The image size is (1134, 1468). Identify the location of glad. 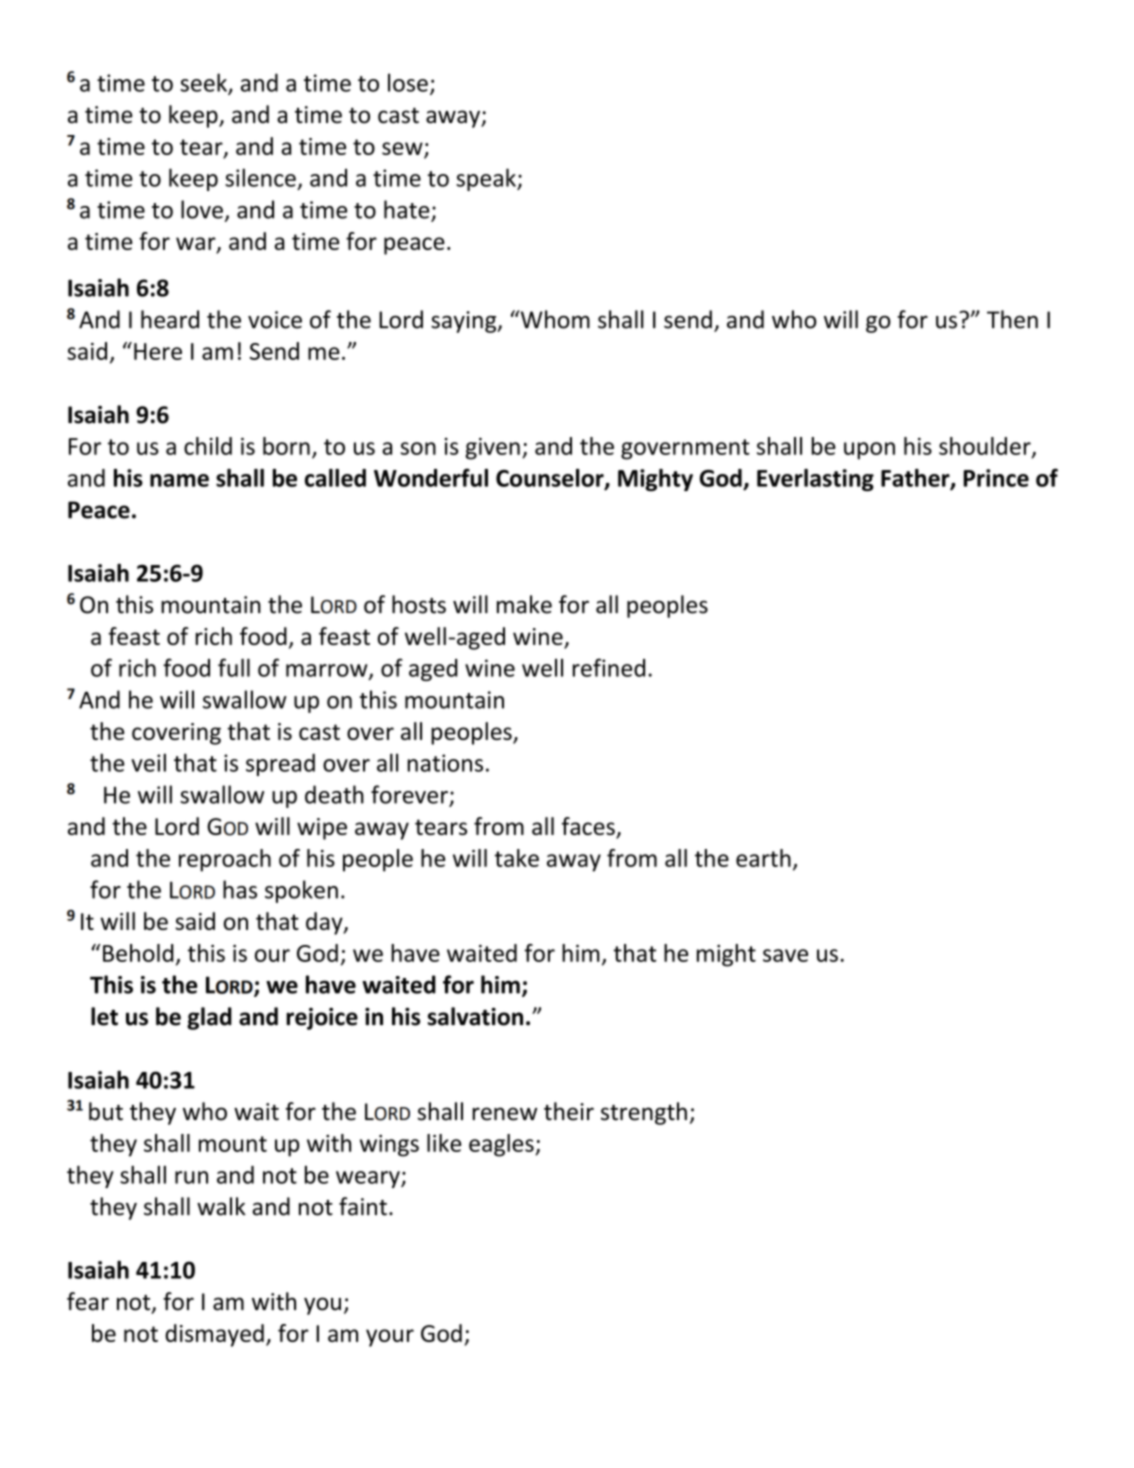
(209, 1018).
